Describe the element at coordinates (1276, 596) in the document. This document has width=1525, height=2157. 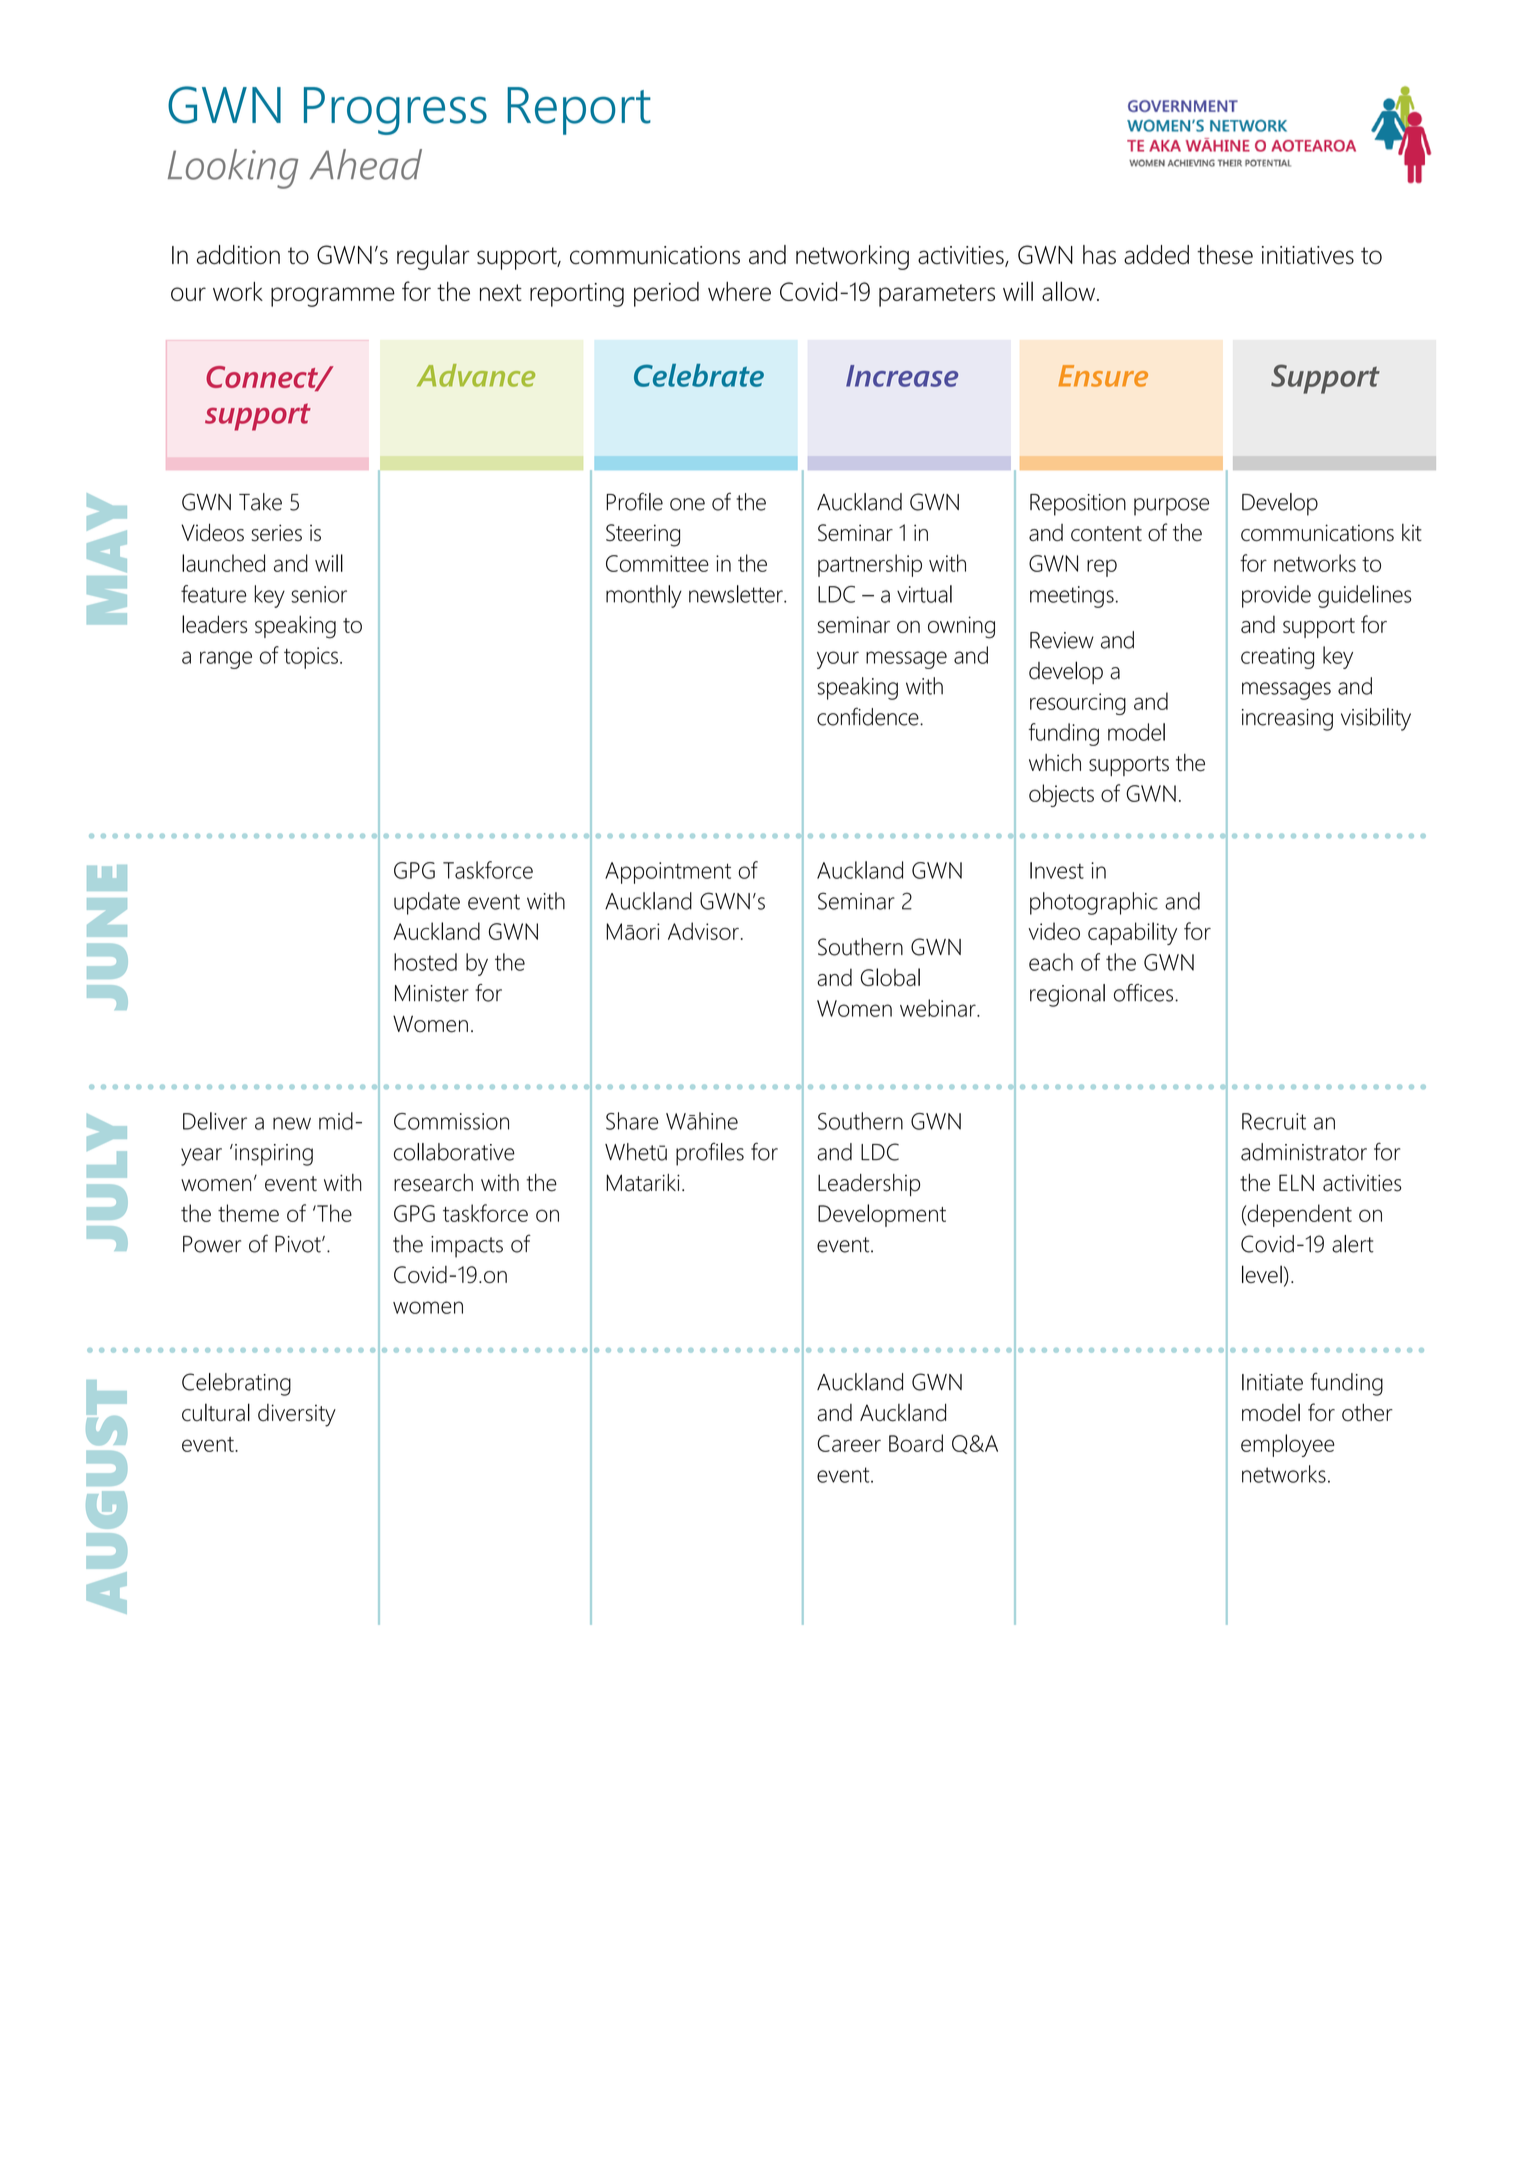
I see `provide` at that location.
